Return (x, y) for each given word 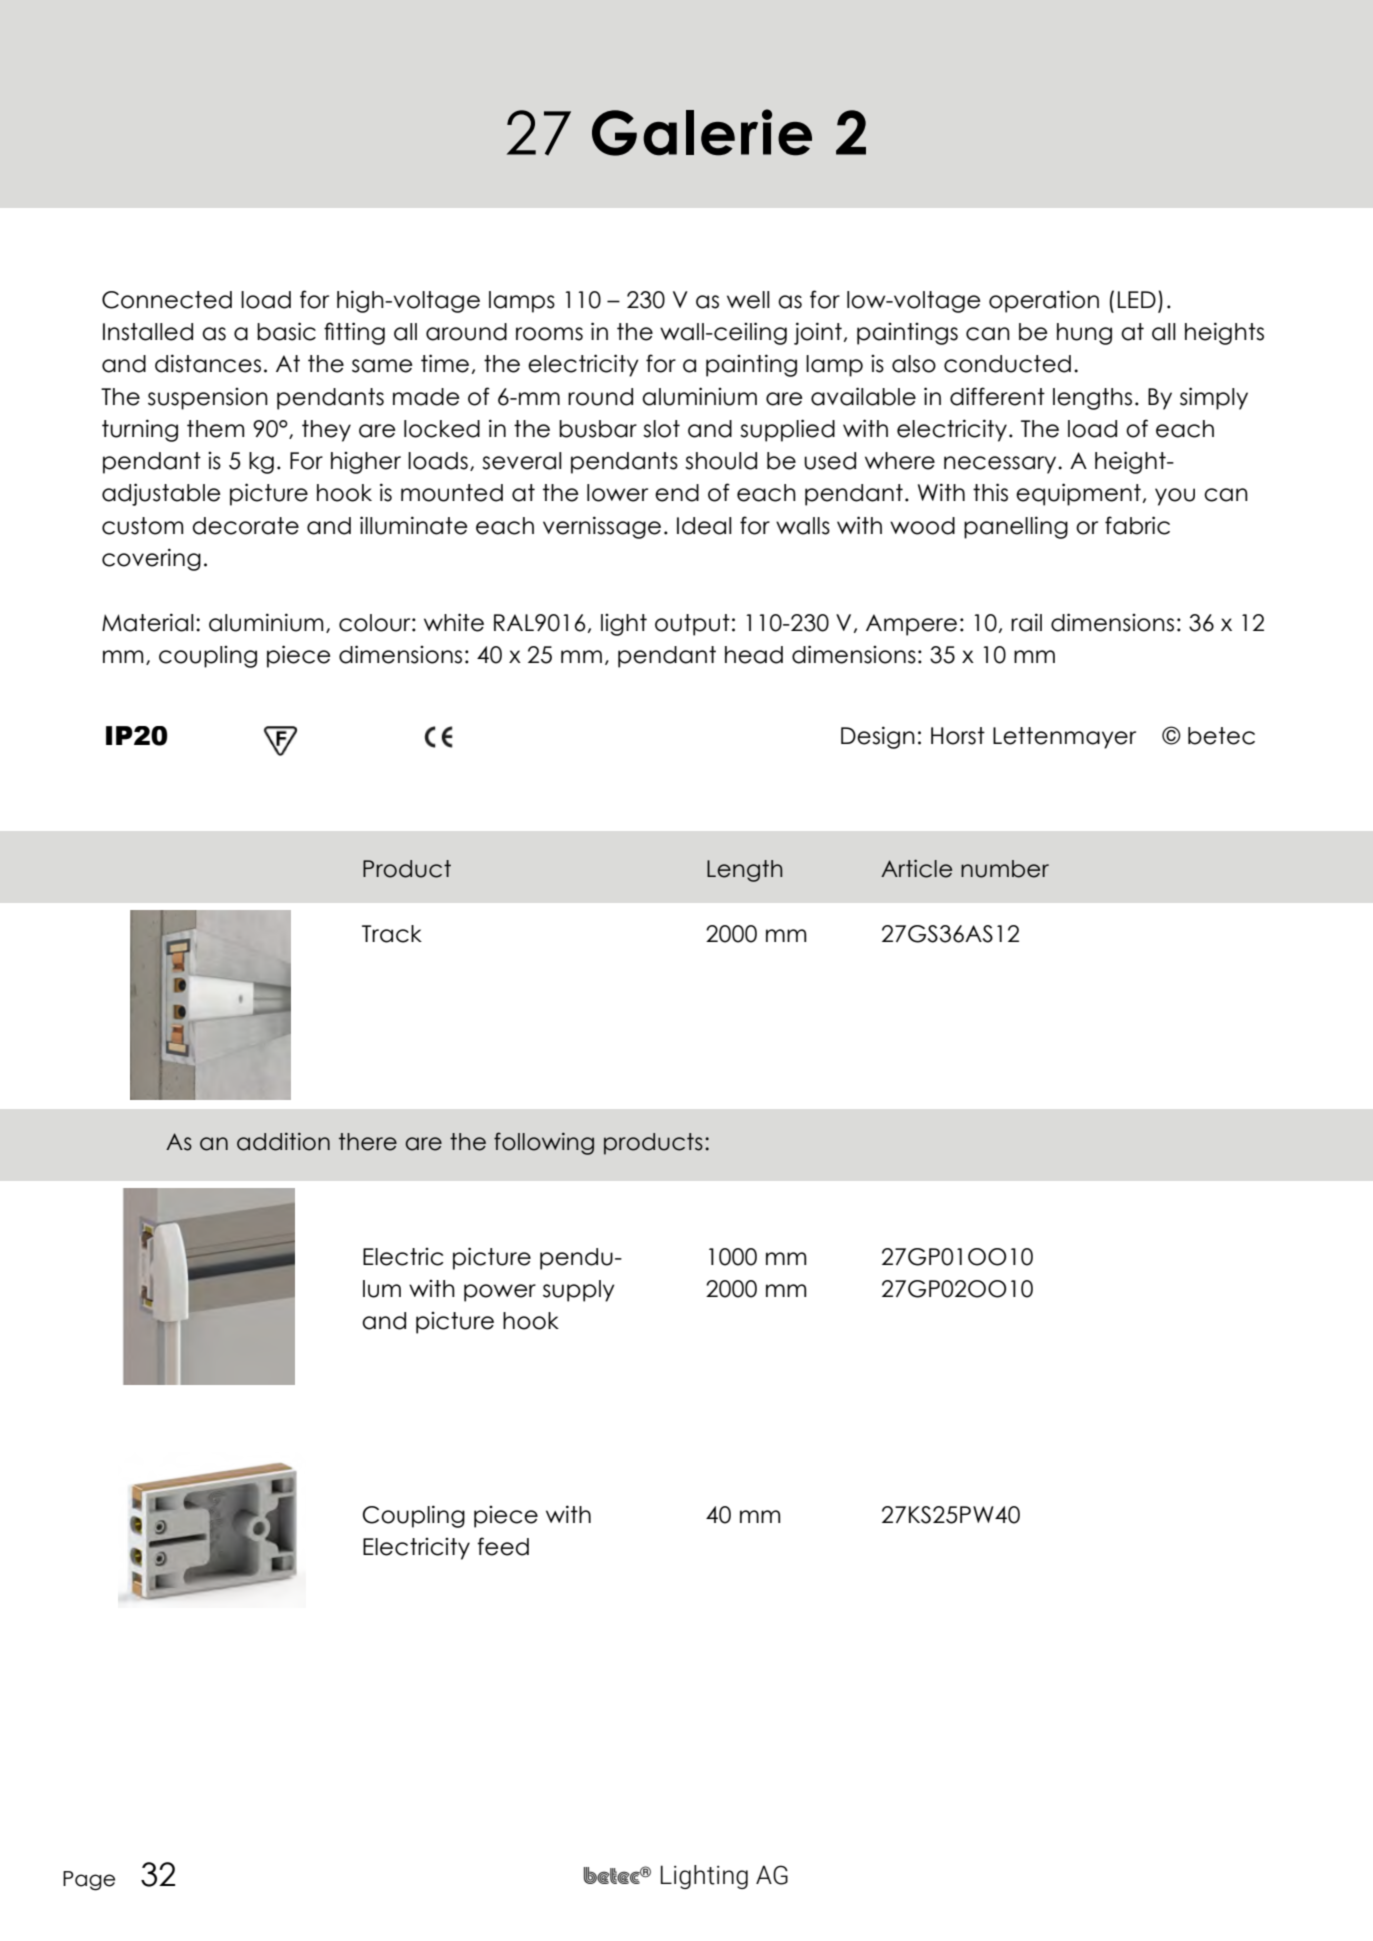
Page (89, 1881)
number (1005, 869)
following (544, 1143)
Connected (167, 300)
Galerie (702, 132)
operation (1044, 301)
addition (283, 1141)
